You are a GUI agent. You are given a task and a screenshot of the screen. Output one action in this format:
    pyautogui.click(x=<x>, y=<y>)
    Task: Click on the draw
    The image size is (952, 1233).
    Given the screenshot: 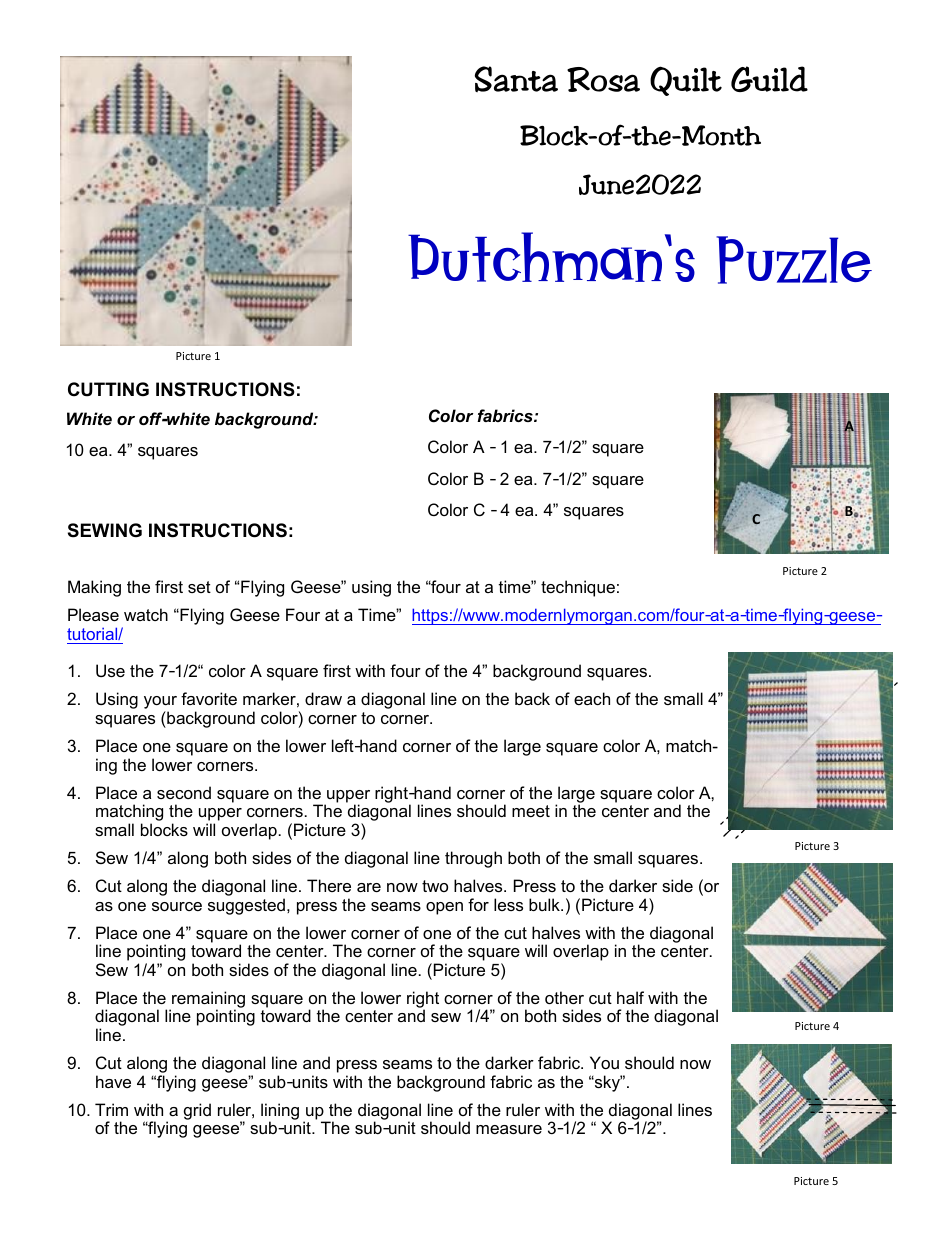 What is the action you would take?
    pyautogui.click(x=323, y=698)
